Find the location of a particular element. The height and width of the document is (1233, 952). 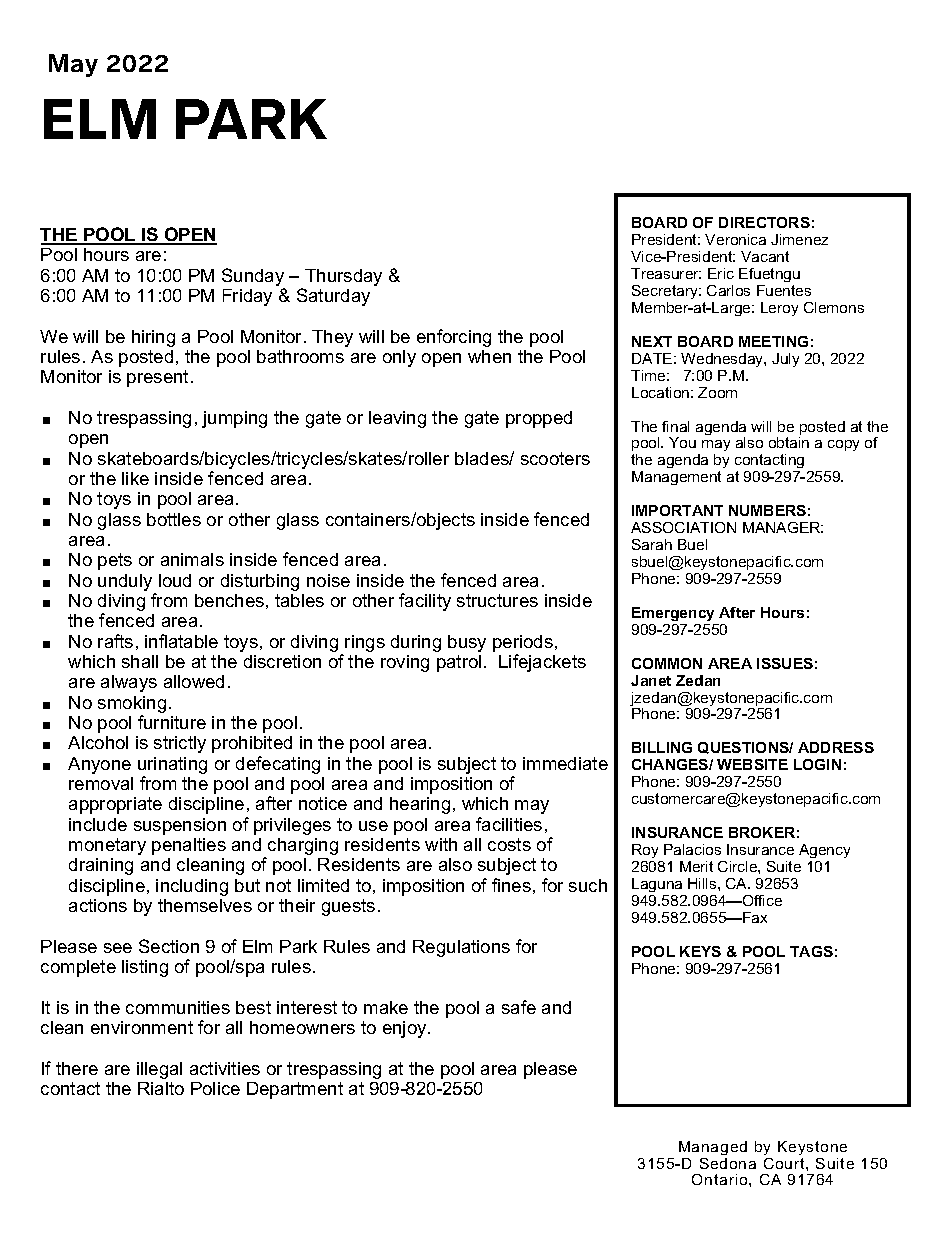

leaving is located at coordinates (397, 419).
